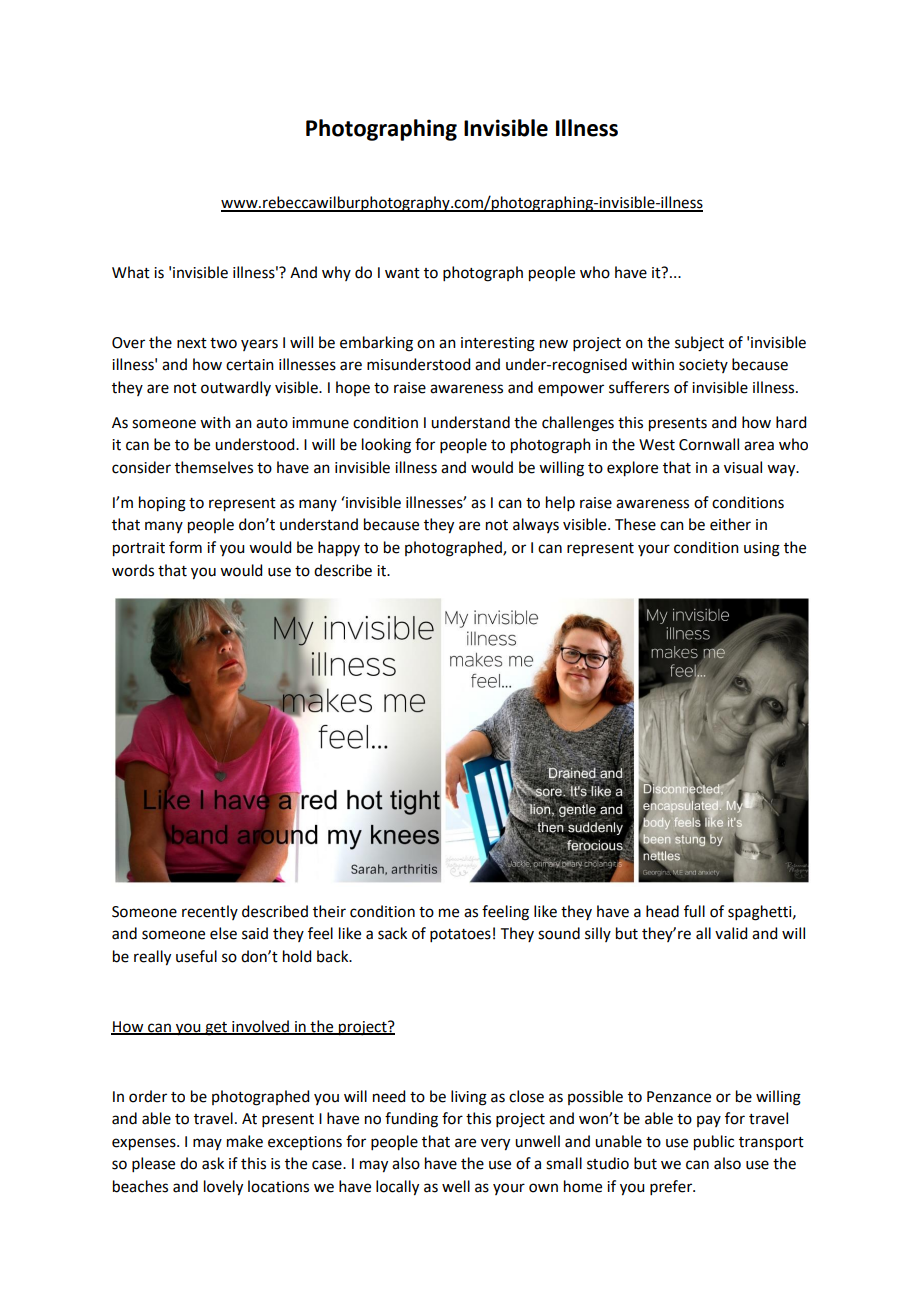  Describe the element at coordinates (133, 570) in the screenshot. I see `words` at that location.
